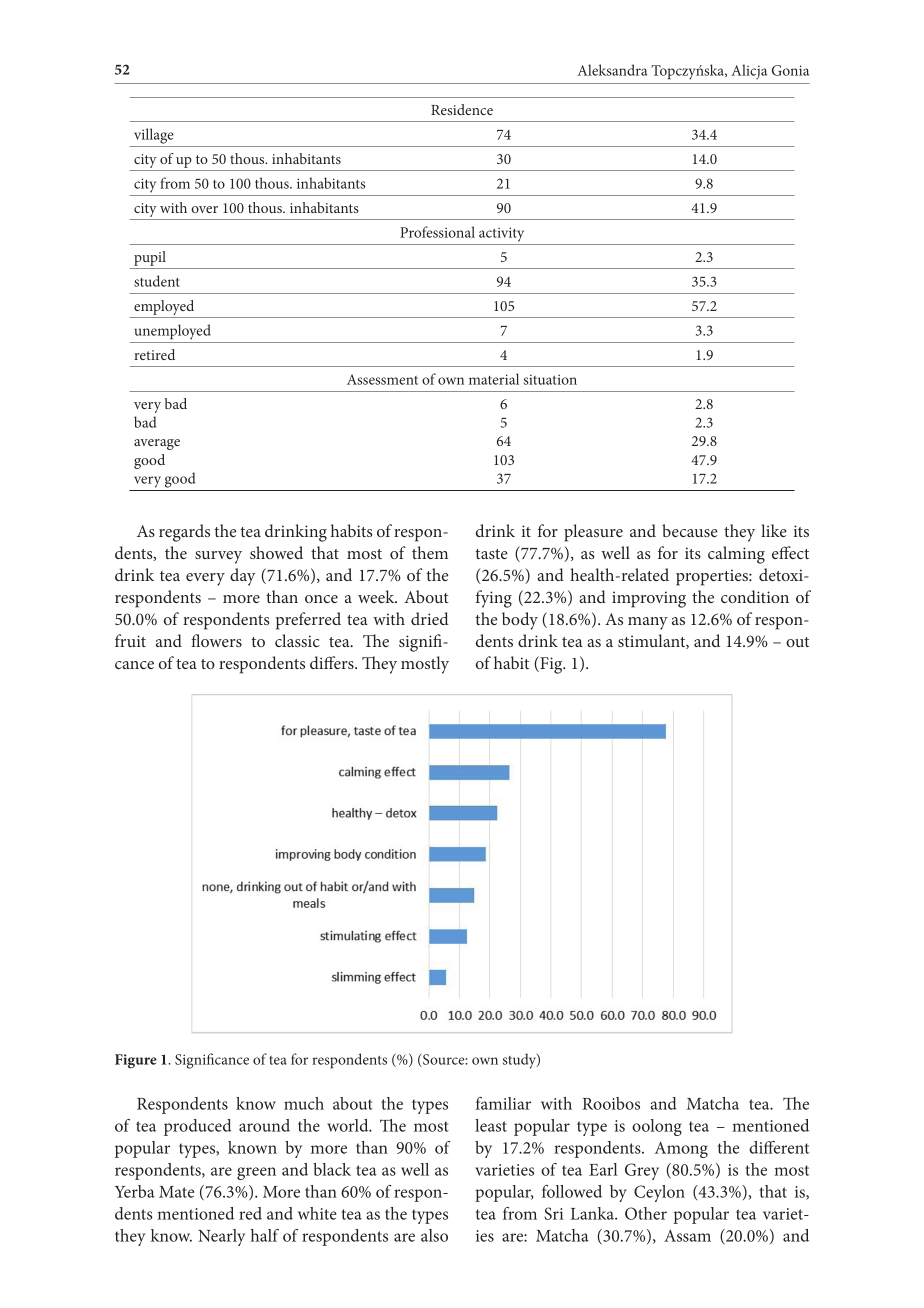  Describe the element at coordinates (154, 136) in the image. I see `village` at that location.
